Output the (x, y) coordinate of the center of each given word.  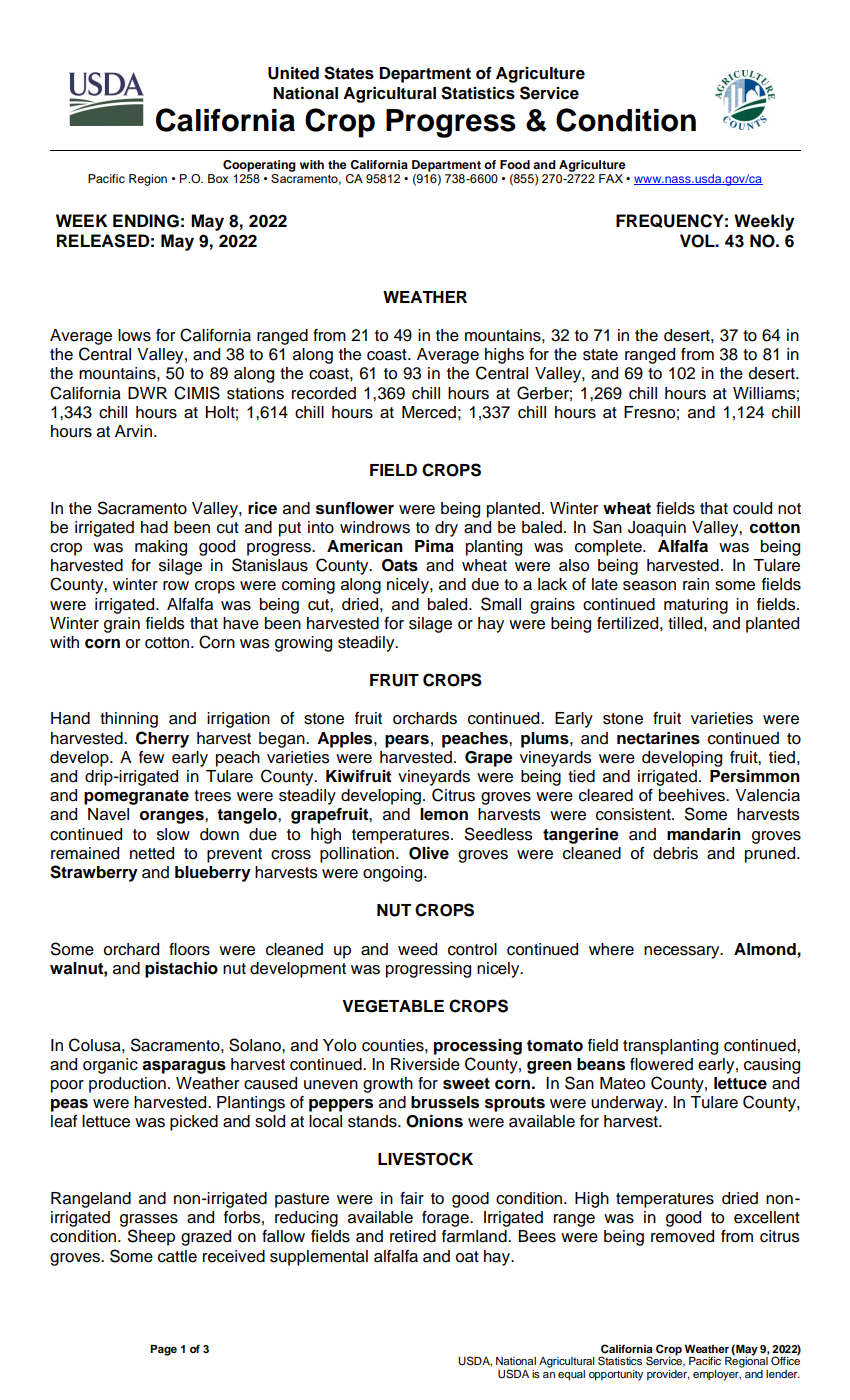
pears (407, 741)
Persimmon (755, 776)
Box (218, 178)
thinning (129, 720)
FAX (611, 178)
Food (515, 164)
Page (163, 1350)
